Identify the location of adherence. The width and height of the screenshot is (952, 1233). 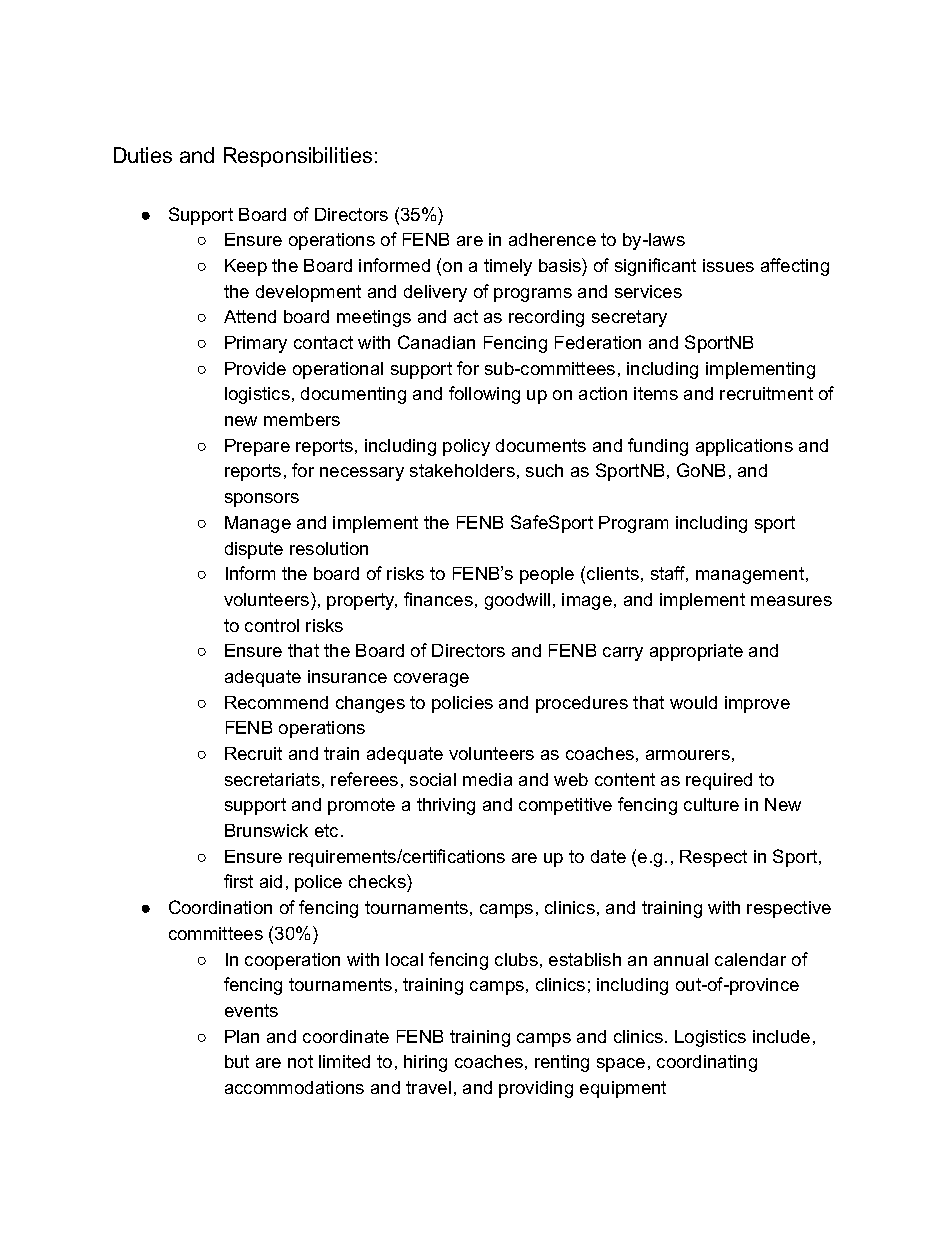
(552, 239).
